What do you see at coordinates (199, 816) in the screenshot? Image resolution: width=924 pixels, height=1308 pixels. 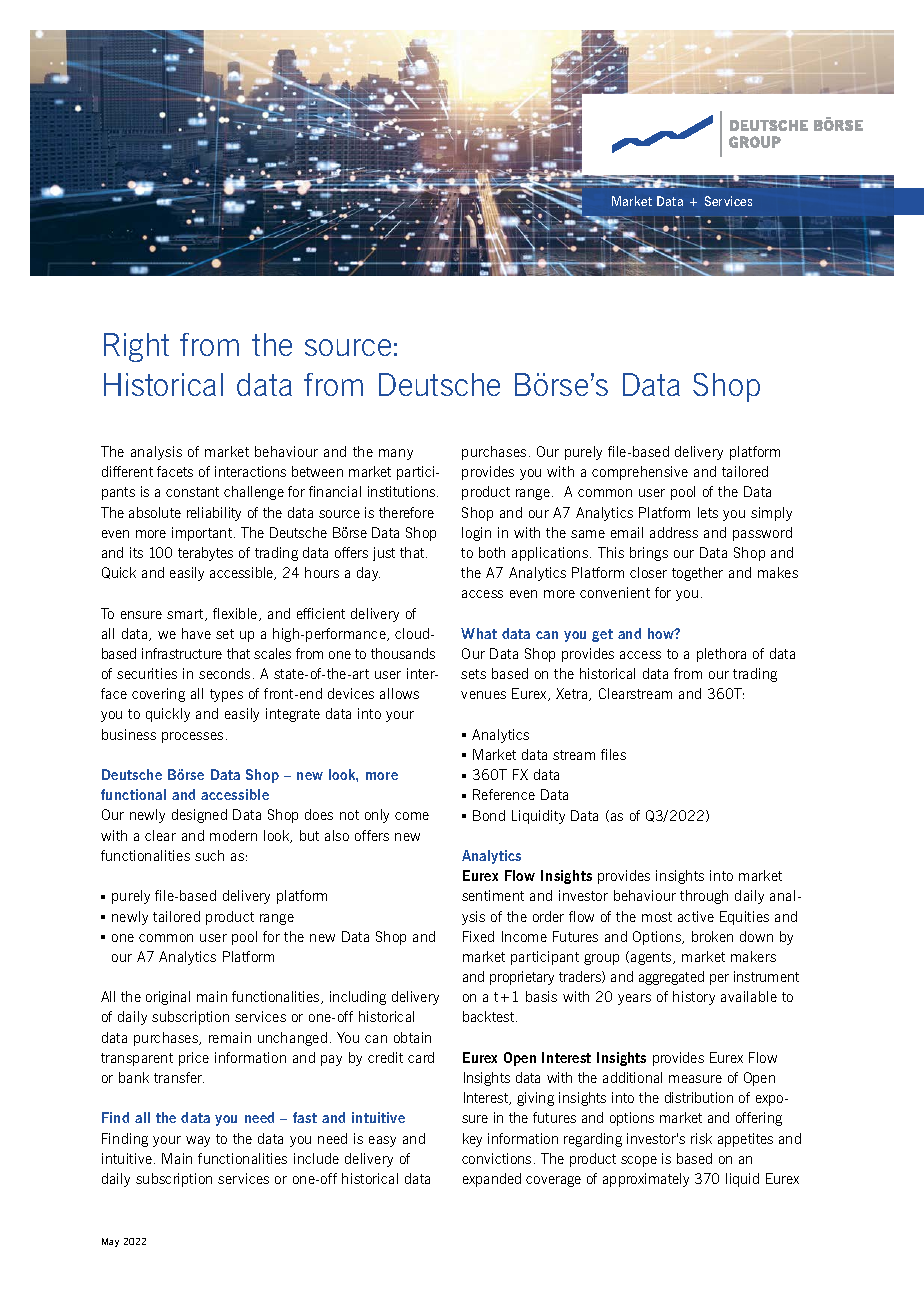 I see `designed` at bounding box center [199, 816].
